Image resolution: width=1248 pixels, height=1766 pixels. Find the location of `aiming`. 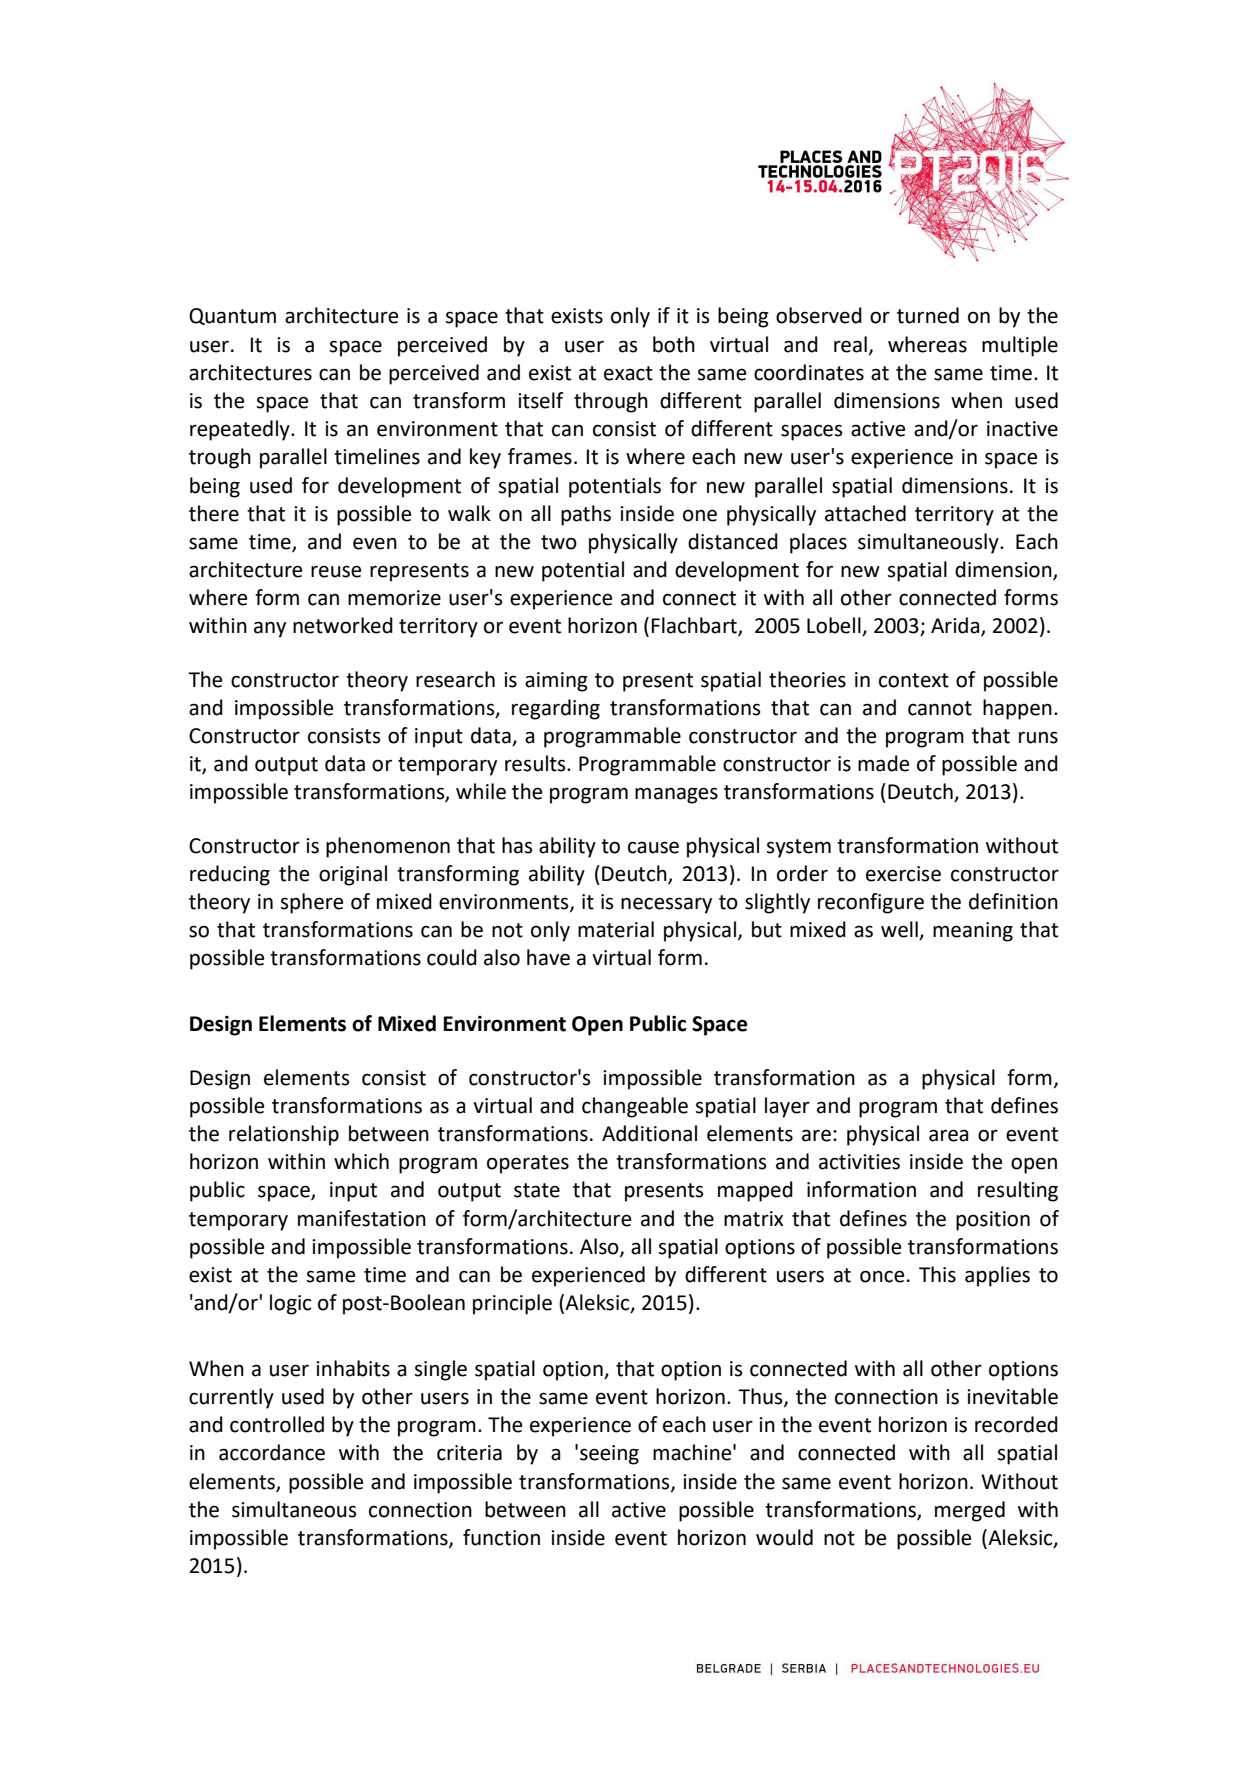

aiming is located at coordinates (556, 682).
